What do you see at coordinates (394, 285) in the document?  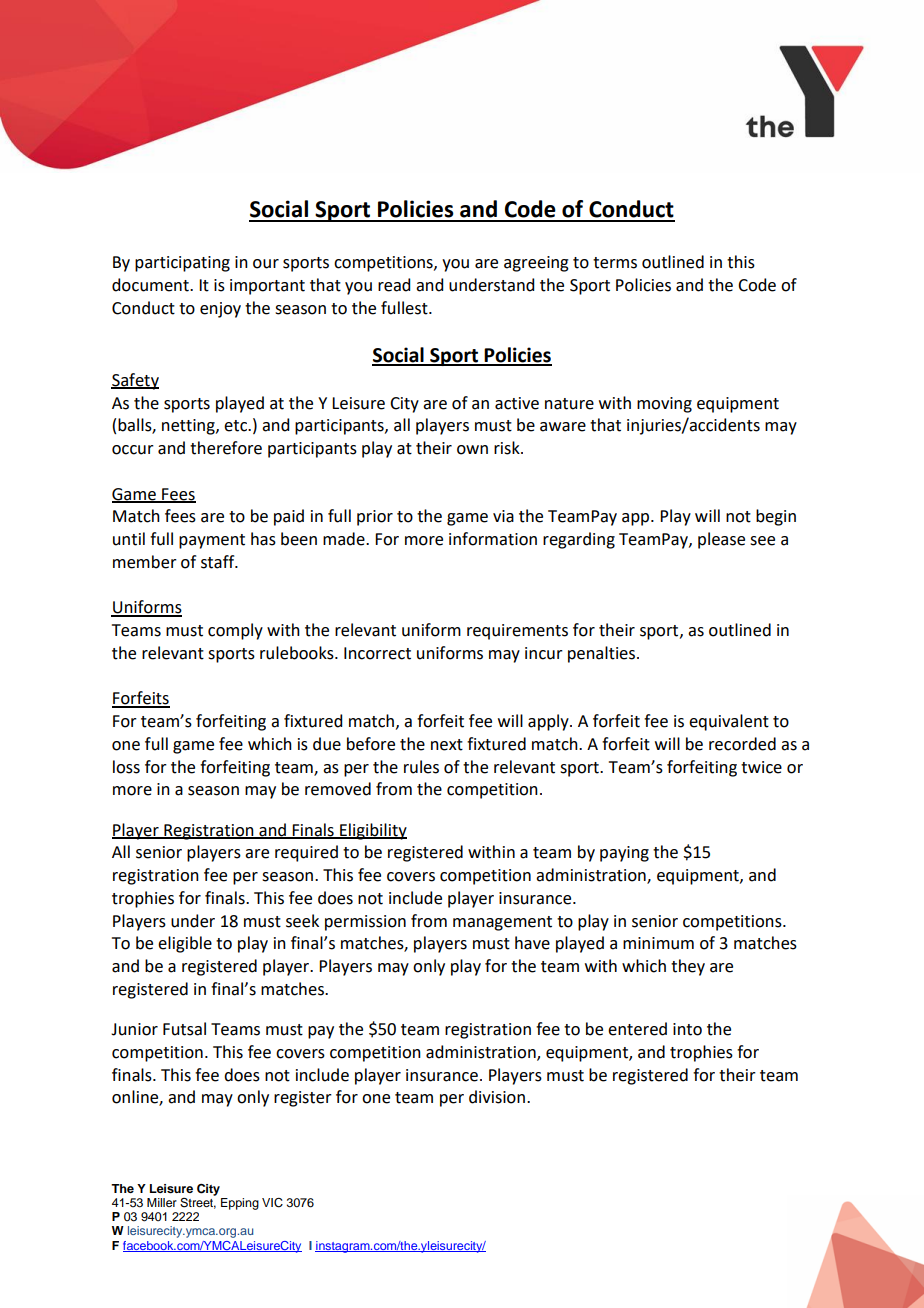 I see `read` at bounding box center [394, 285].
